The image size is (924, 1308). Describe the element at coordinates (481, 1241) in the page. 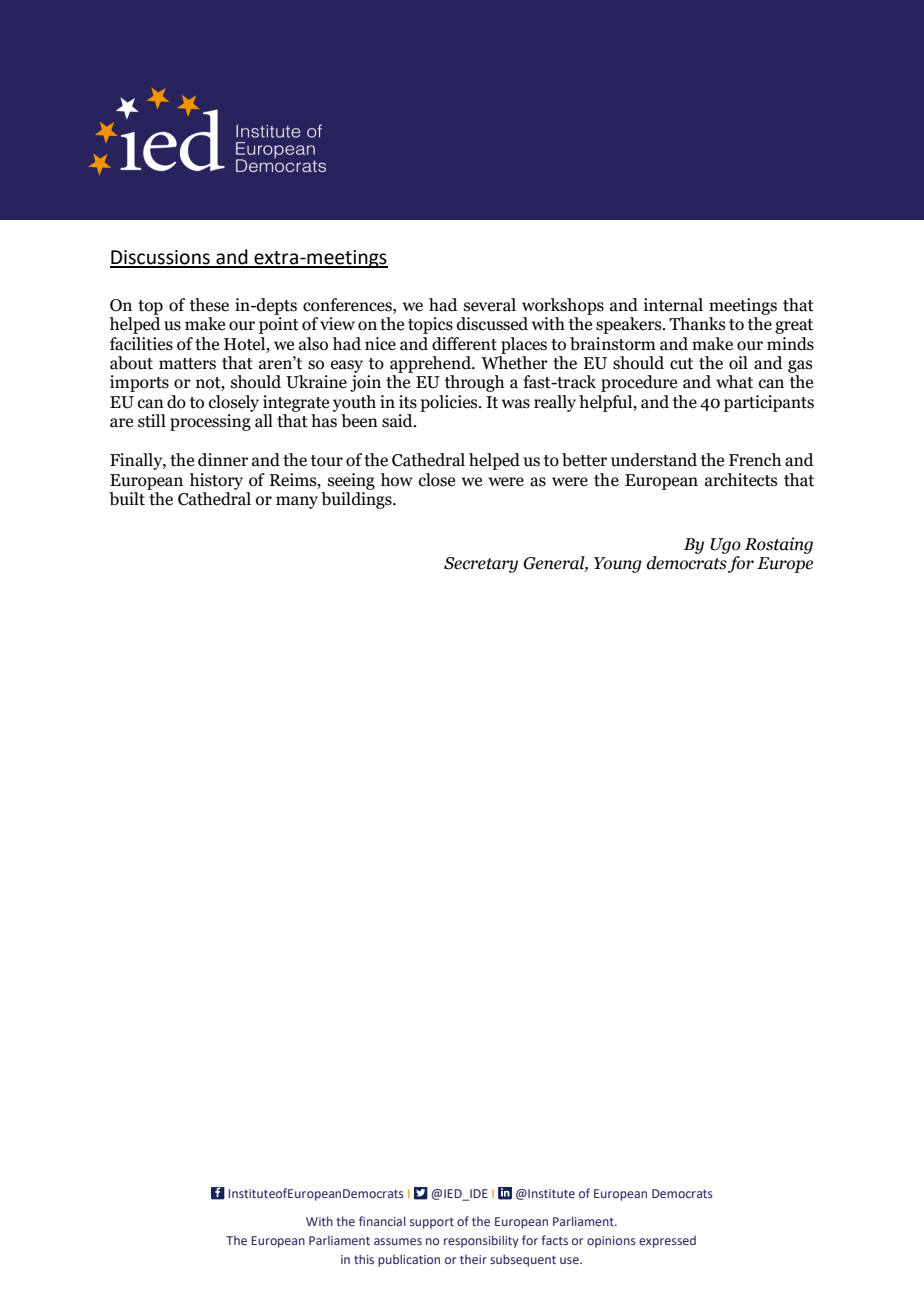

I see `responsibility` at that location.
